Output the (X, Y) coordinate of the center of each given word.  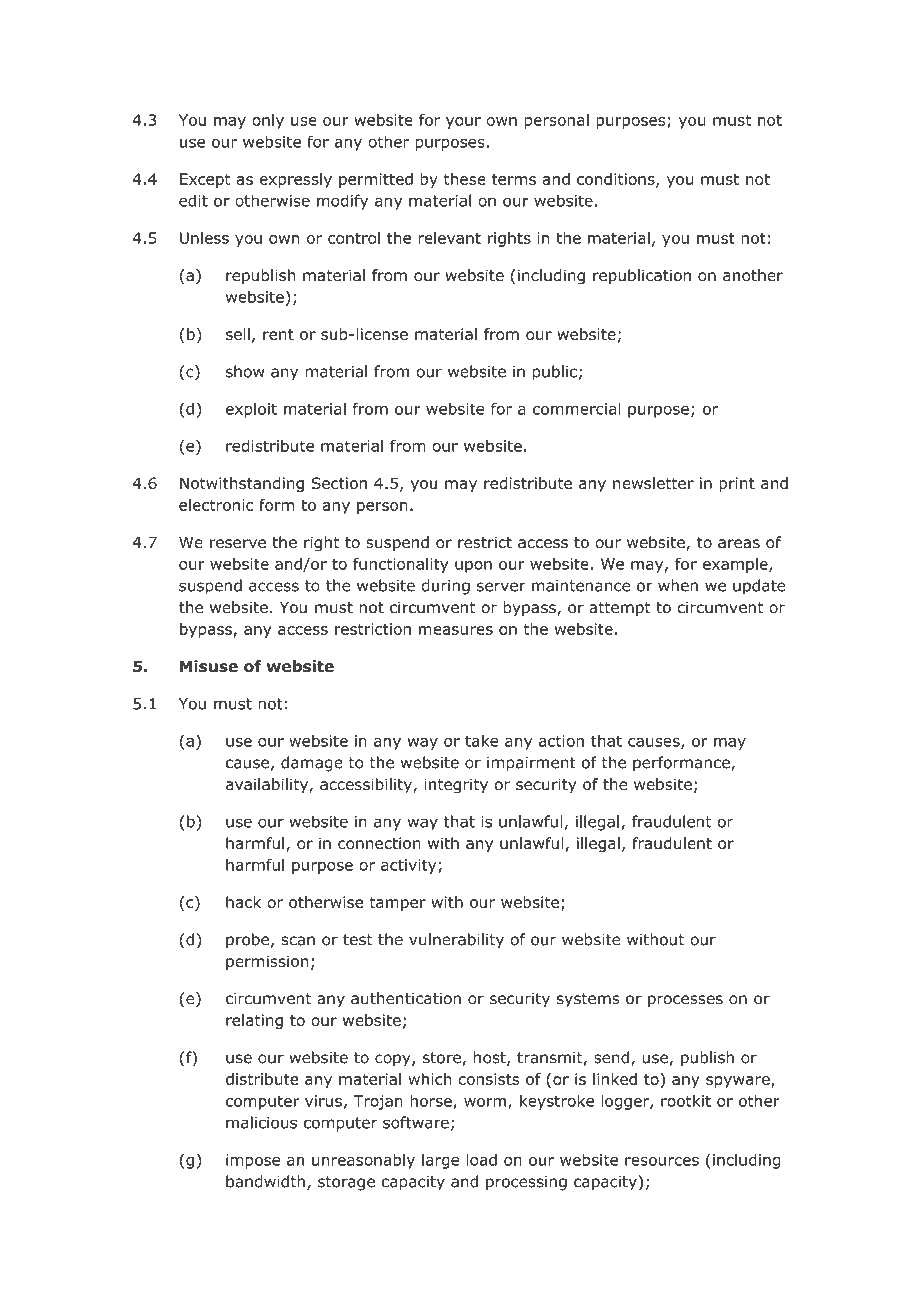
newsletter (653, 483)
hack (243, 902)
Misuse (209, 666)
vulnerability (456, 941)
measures (456, 630)
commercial (577, 408)
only (268, 121)
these (465, 179)
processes (685, 1001)
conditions (617, 180)
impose (253, 1161)
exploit (251, 410)
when (678, 585)
